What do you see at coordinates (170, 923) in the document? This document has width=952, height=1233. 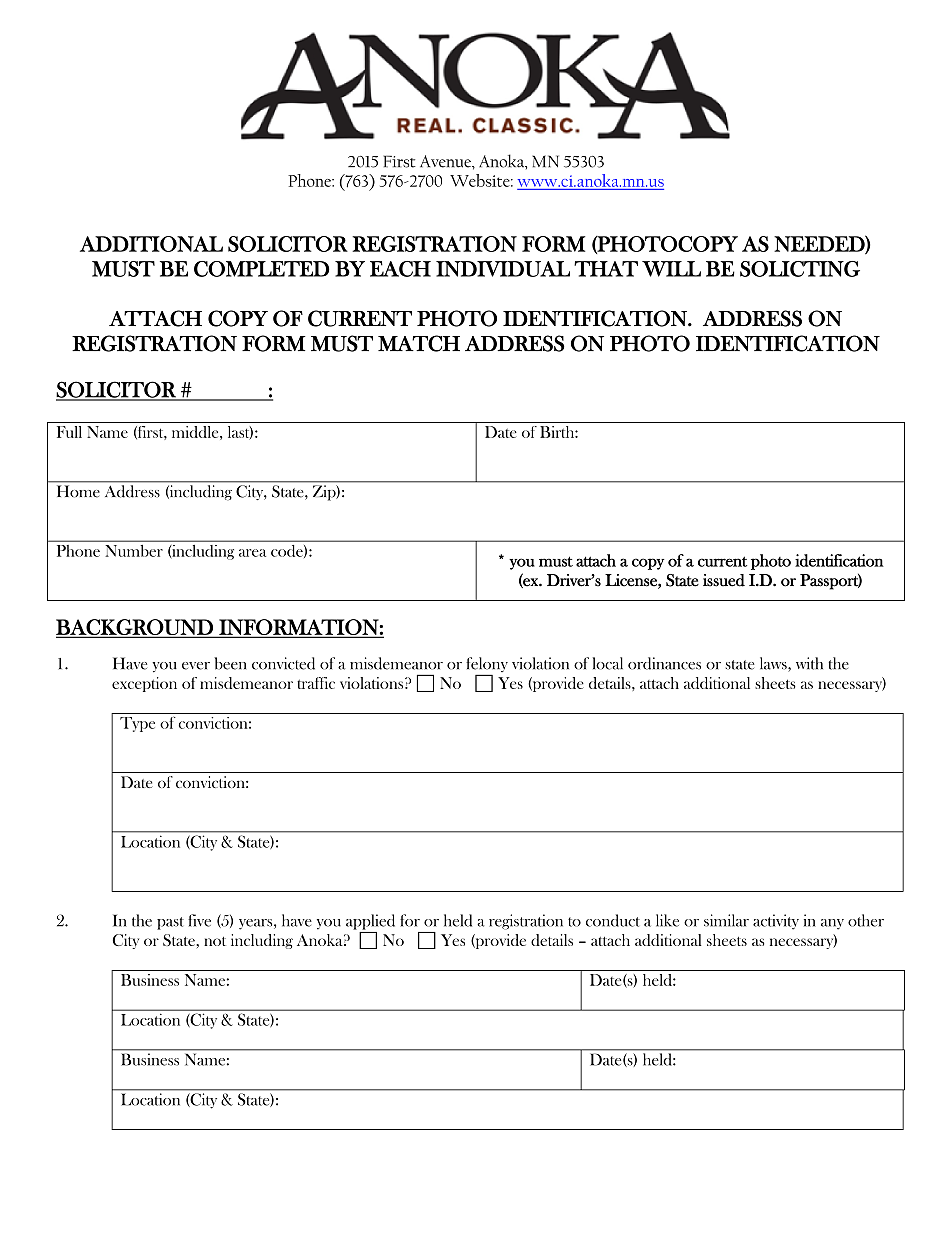 I see `past` at bounding box center [170, 923].
